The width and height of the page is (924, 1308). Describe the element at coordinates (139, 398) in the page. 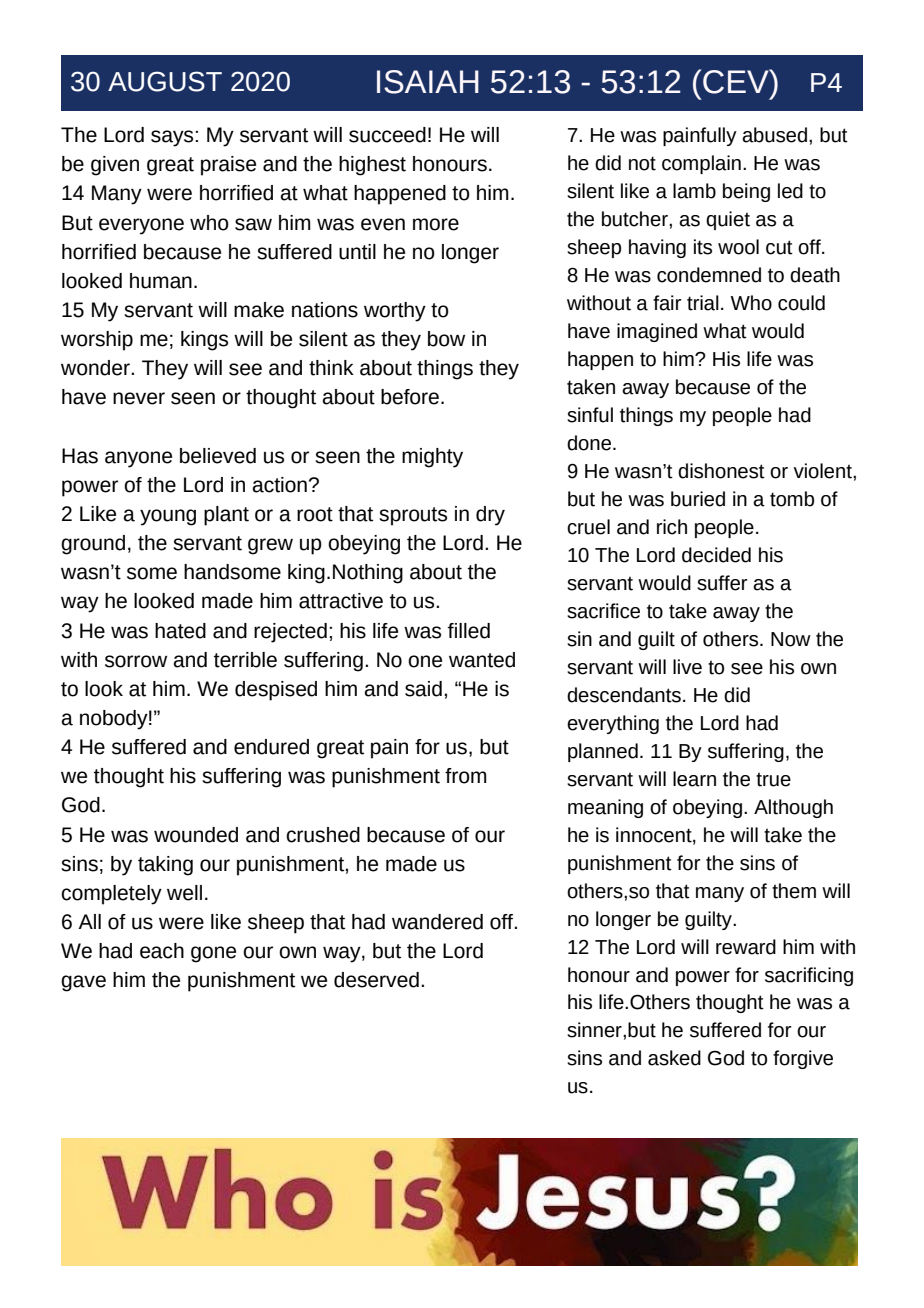

I see `never` at that location.
